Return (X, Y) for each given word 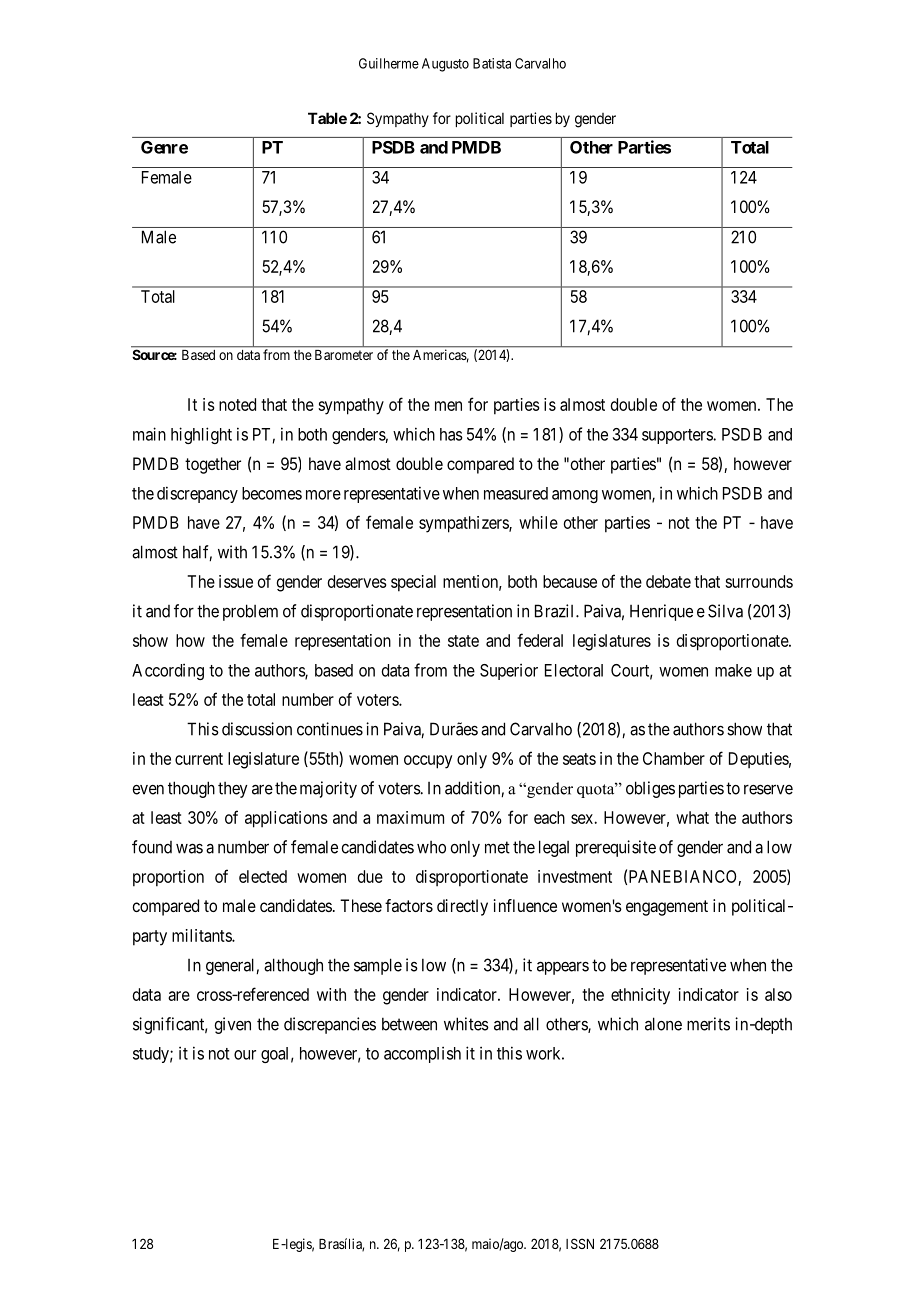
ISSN (580, 1243)
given (232, 1025)
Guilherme (389, 63)
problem (250, 612)
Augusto (445, 65)
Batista (492, 63)
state (463, 641)
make (733, 670)
